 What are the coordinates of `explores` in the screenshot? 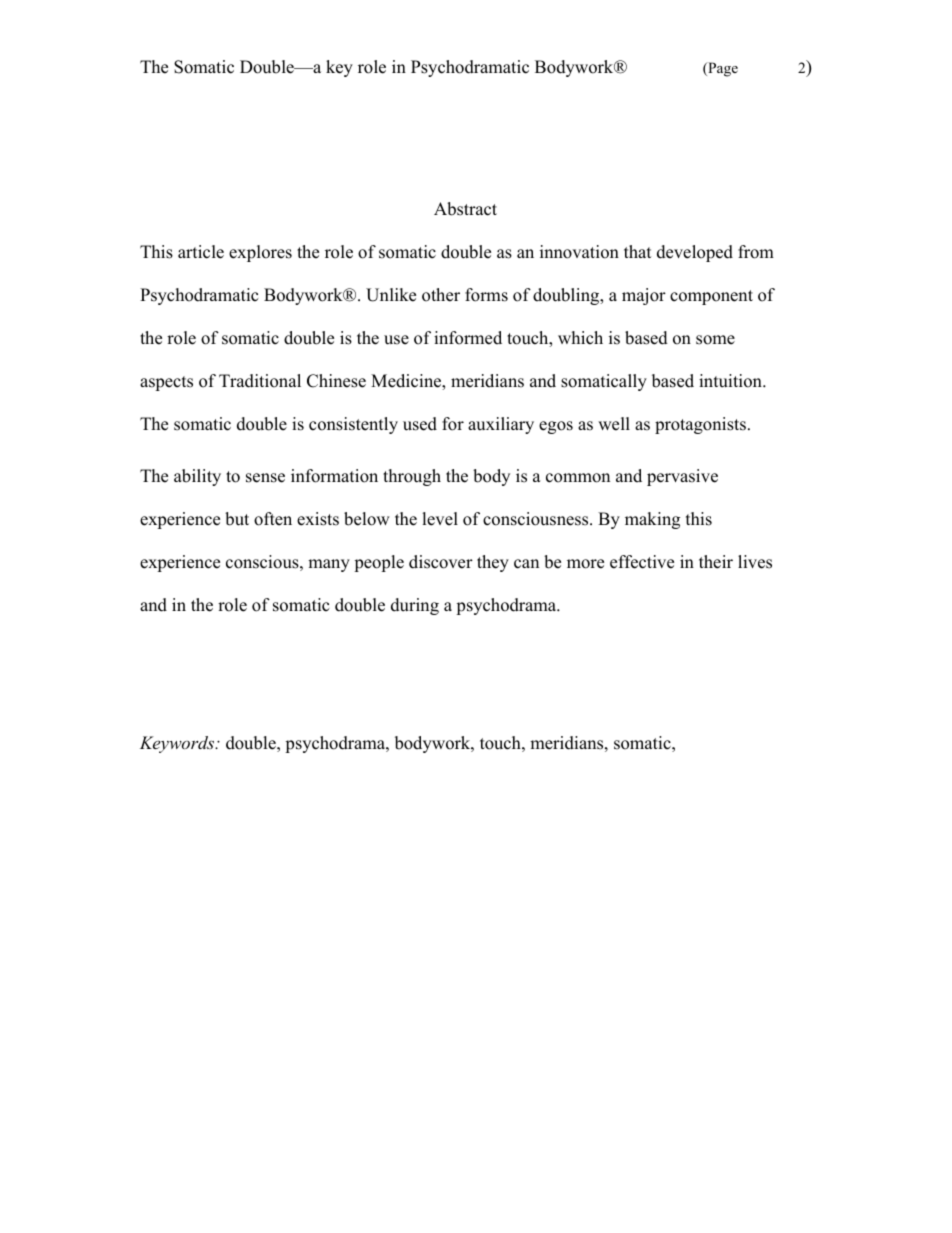 It's located at (260, 253).
